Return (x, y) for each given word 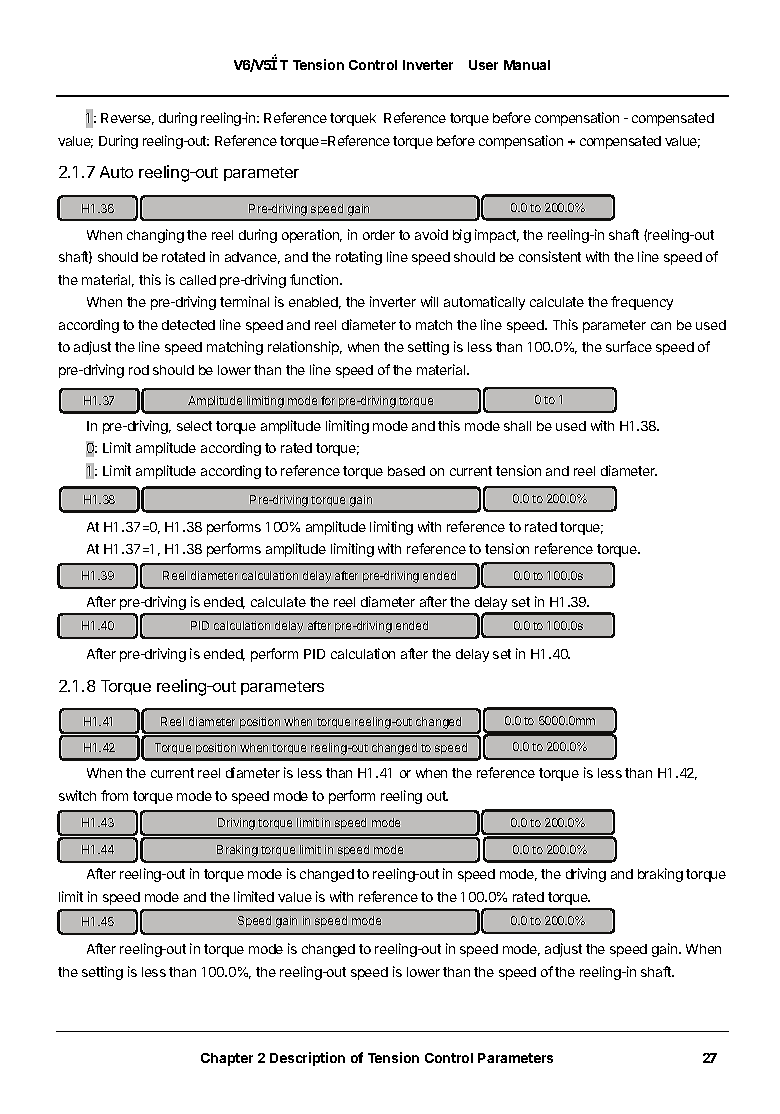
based (406, 471)
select (194, 426)
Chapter (227, 1059)
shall (517, 426)
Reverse (127, 119)
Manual (527, 65)
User (483, 65)
